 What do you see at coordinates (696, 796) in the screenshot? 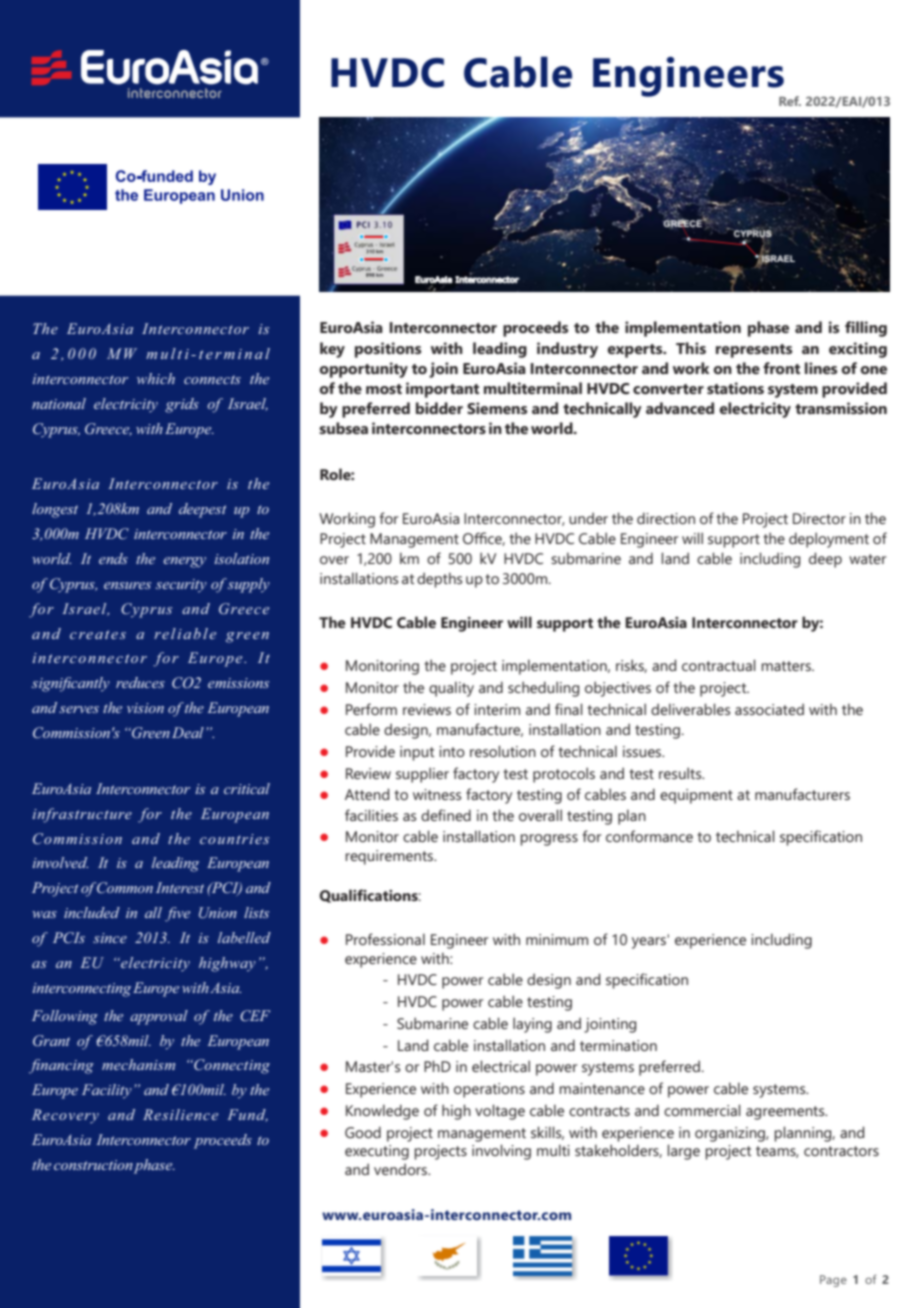
I see `equipment` at bounding box center [696, 796].
